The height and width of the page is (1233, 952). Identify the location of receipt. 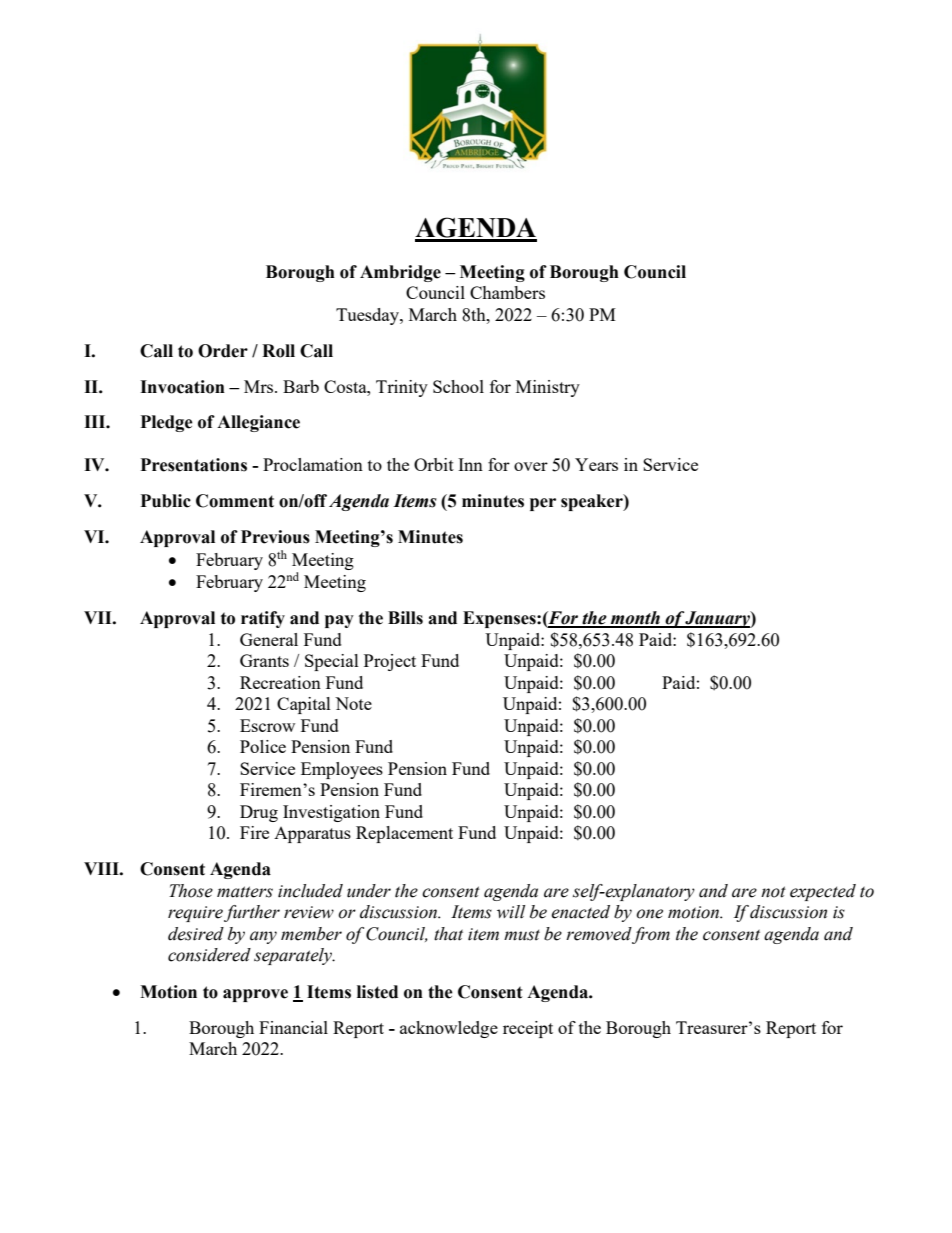
(528, 1029).
